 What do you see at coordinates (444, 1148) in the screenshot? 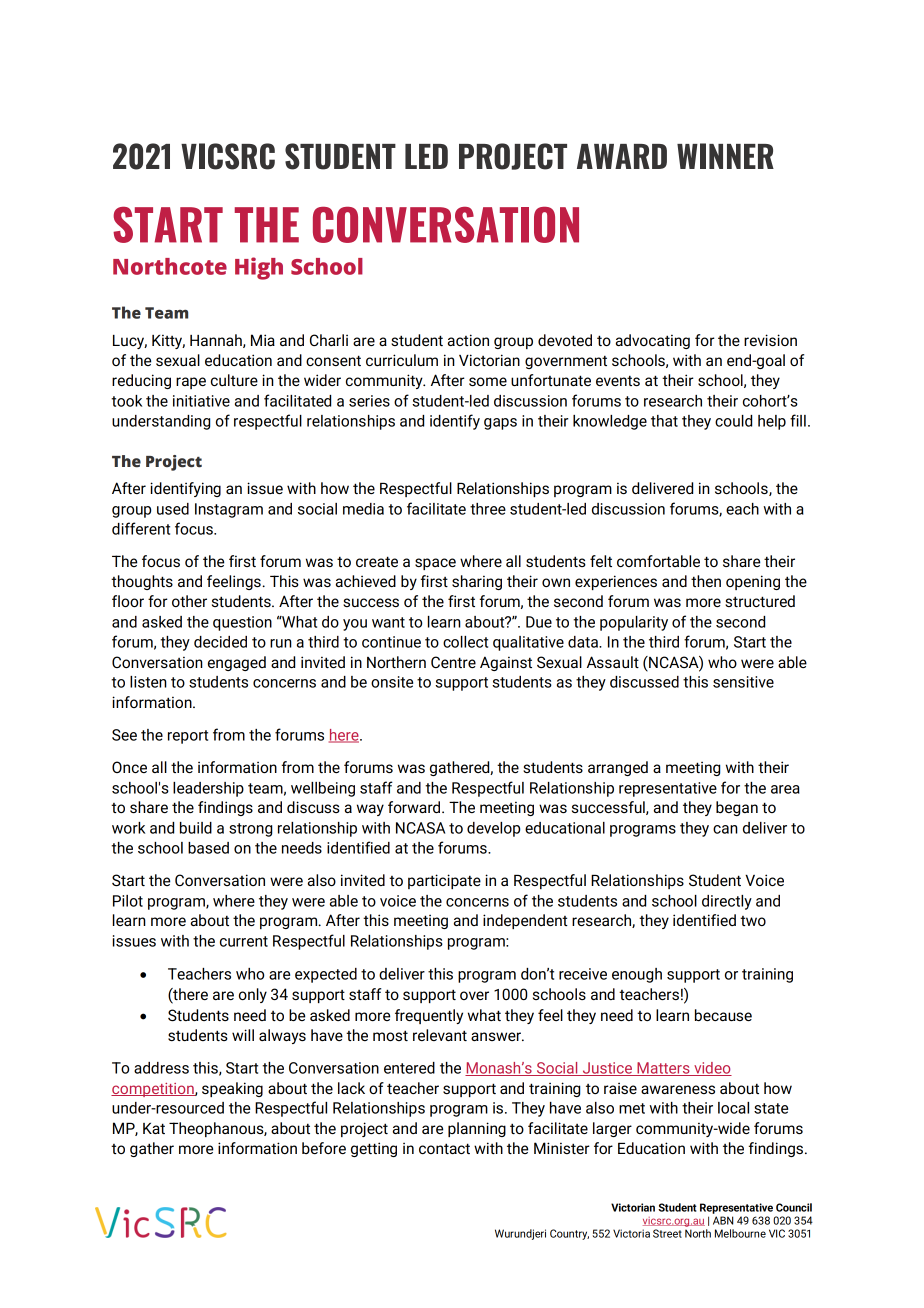
I see `contact` at bounding box center [444, 1148].
